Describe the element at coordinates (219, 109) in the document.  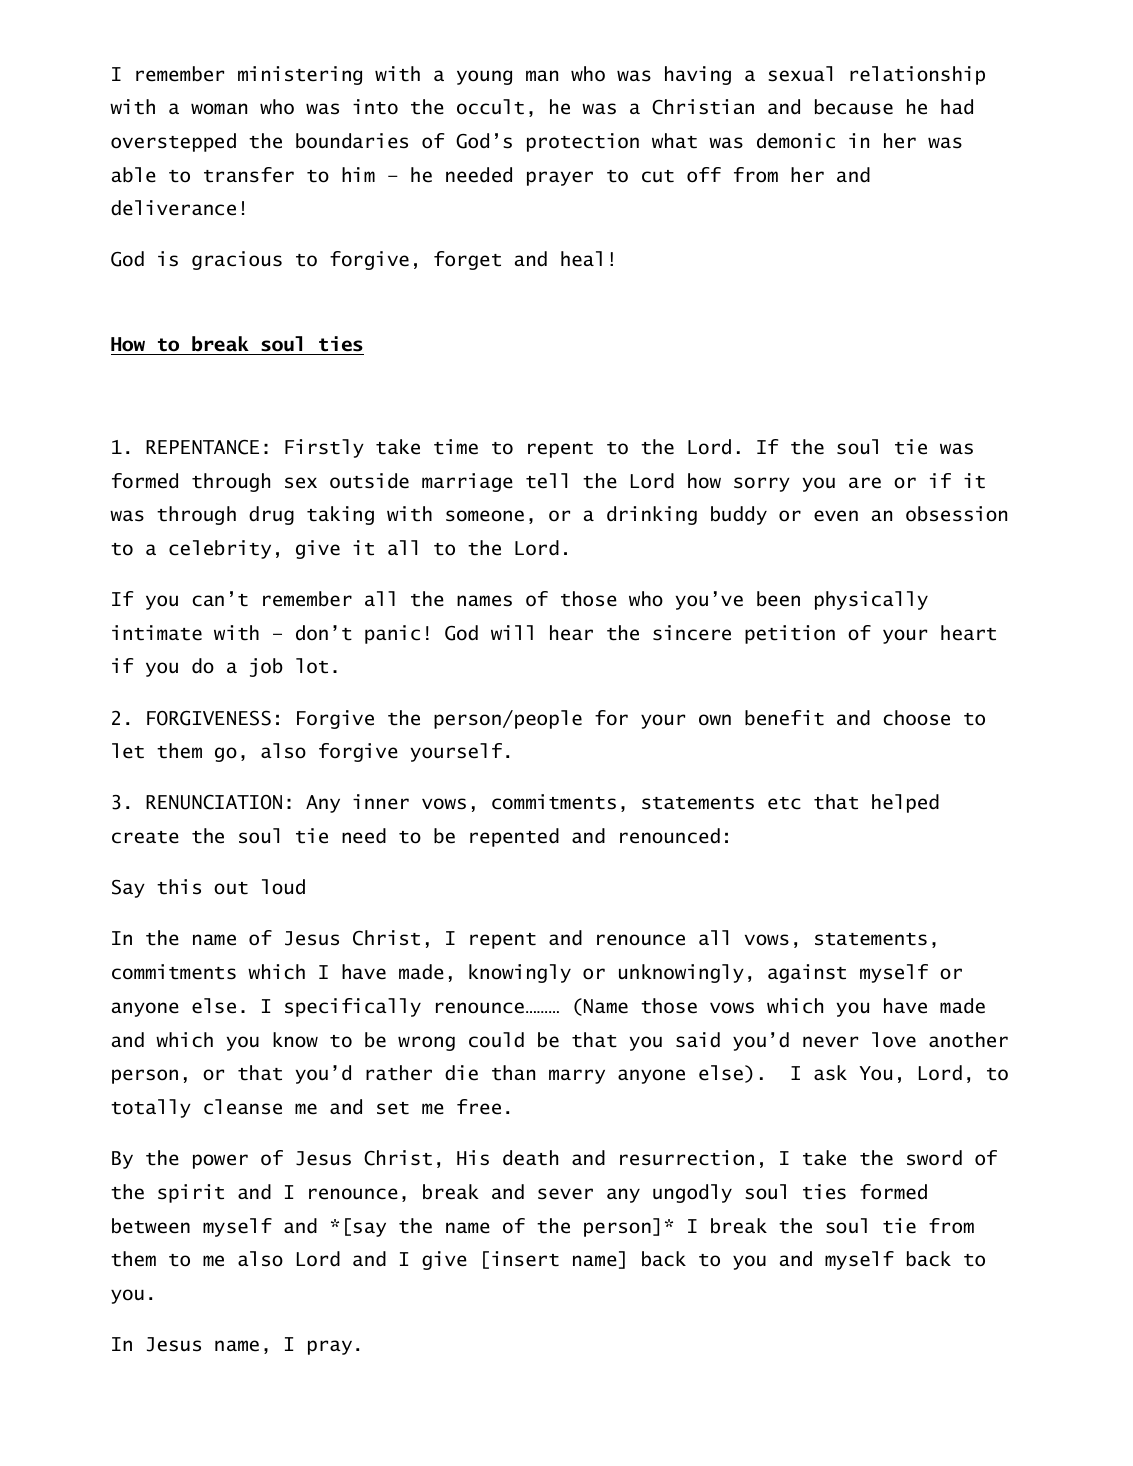
I see `woman` at that location.
